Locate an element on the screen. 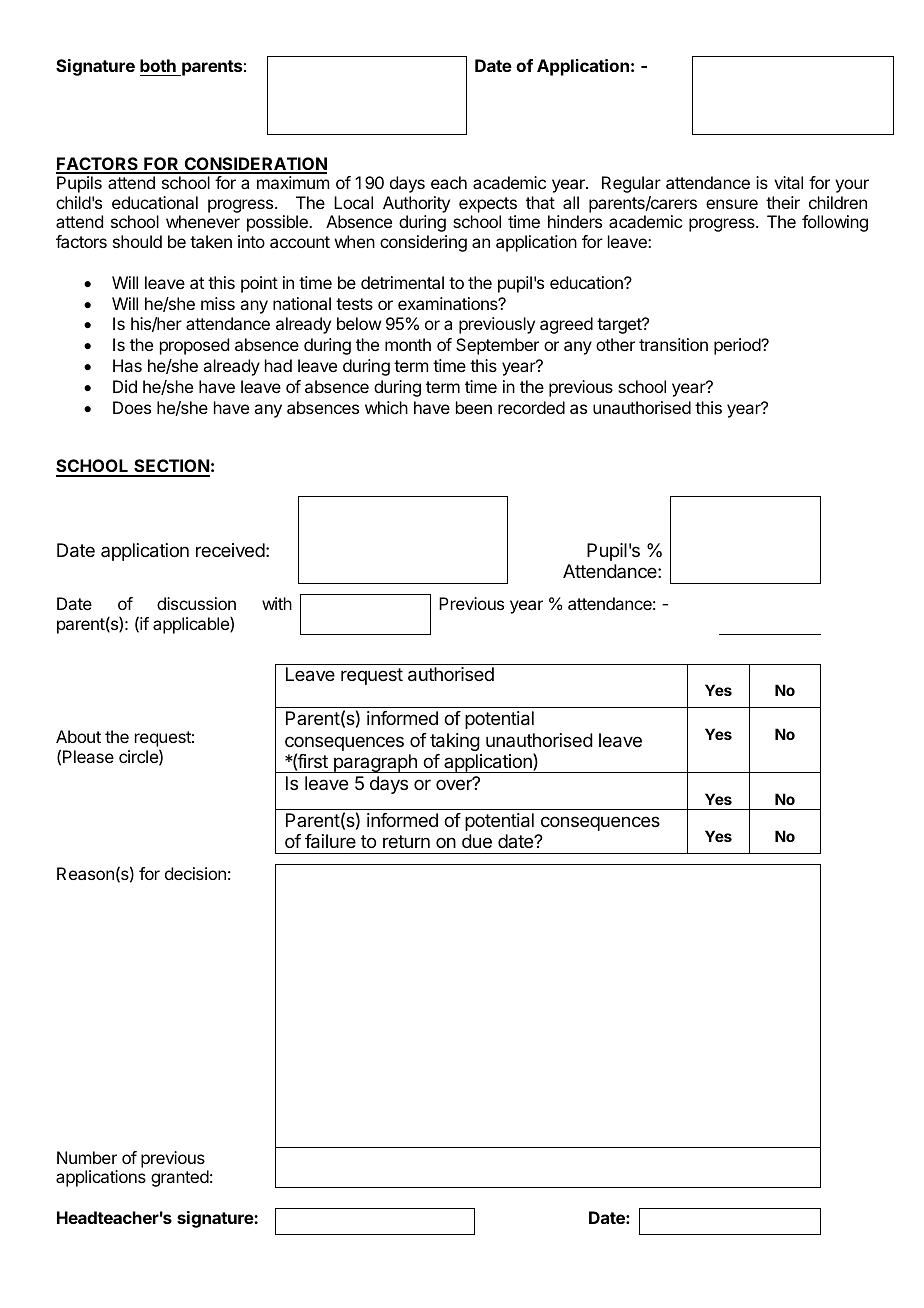  discussion is located at coordinates (196, 603).
